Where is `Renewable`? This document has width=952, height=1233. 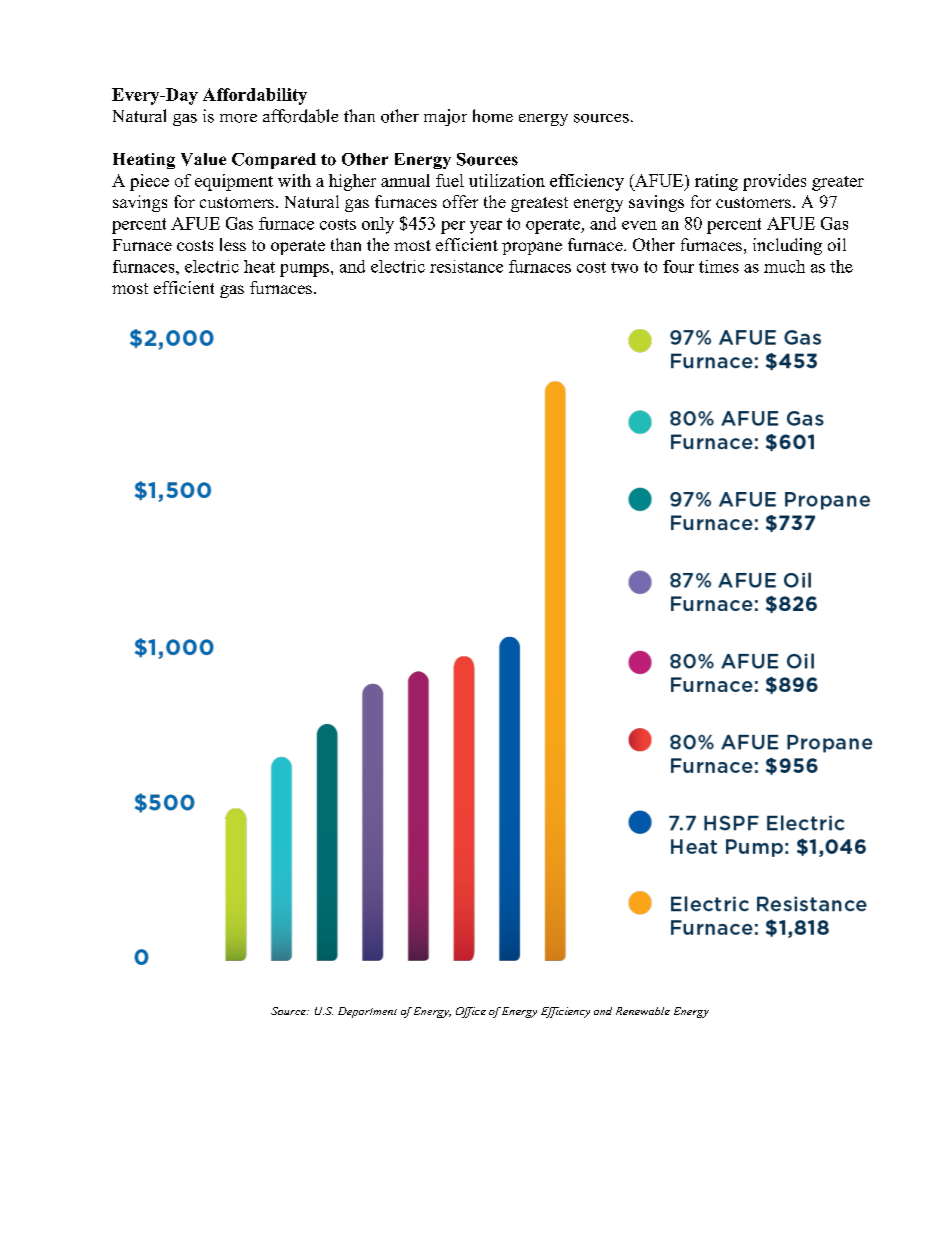
Renewable is located at coordinates (643, 1011).
